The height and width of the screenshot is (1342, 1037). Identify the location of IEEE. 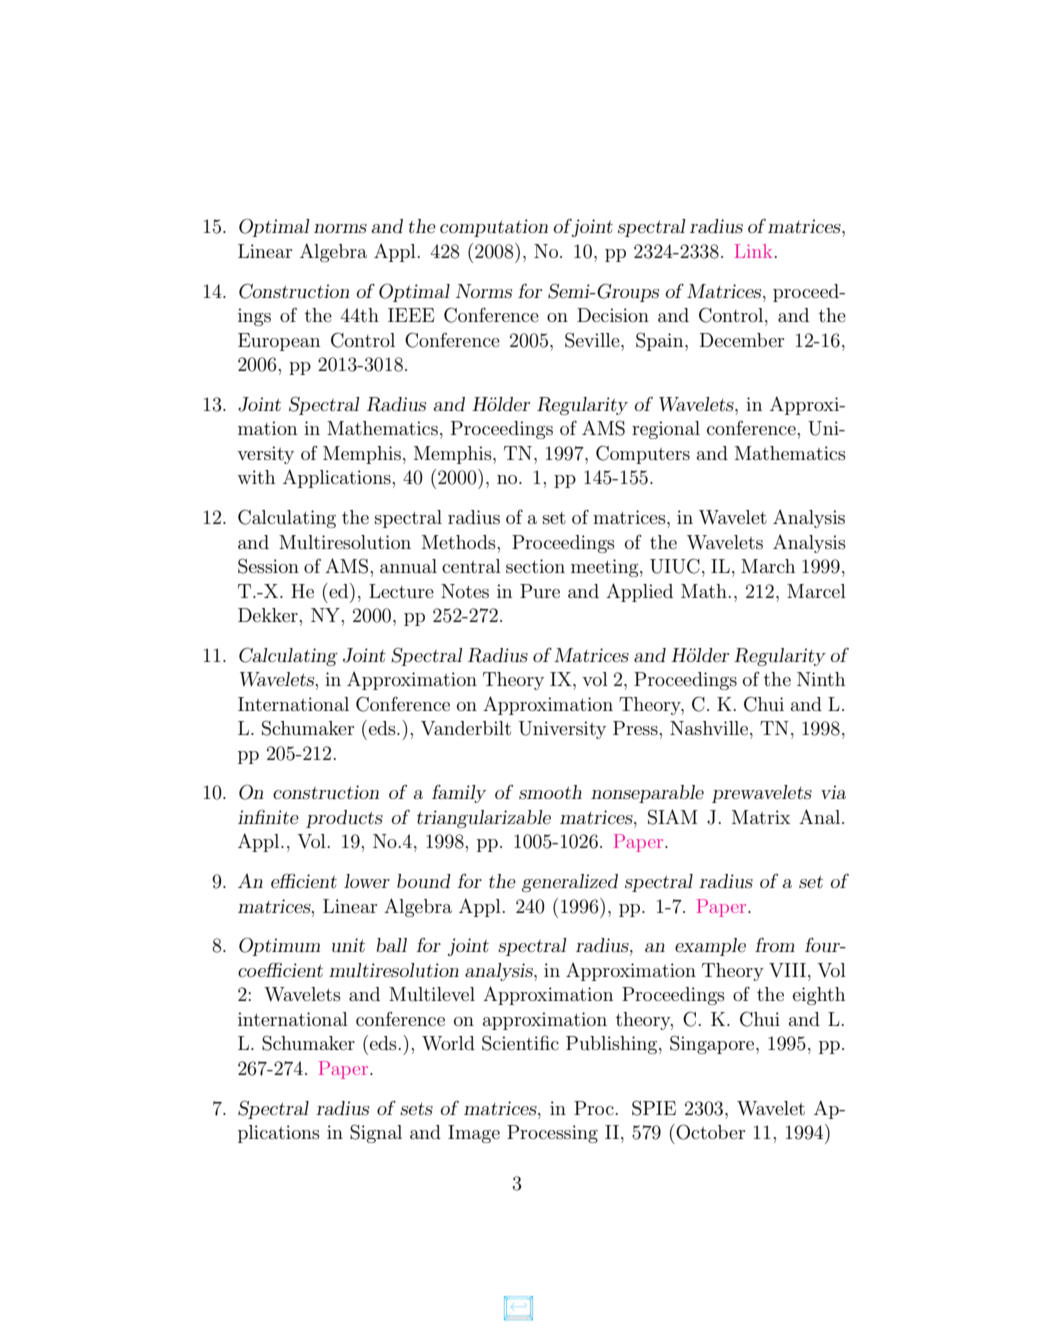
(411, 315).
